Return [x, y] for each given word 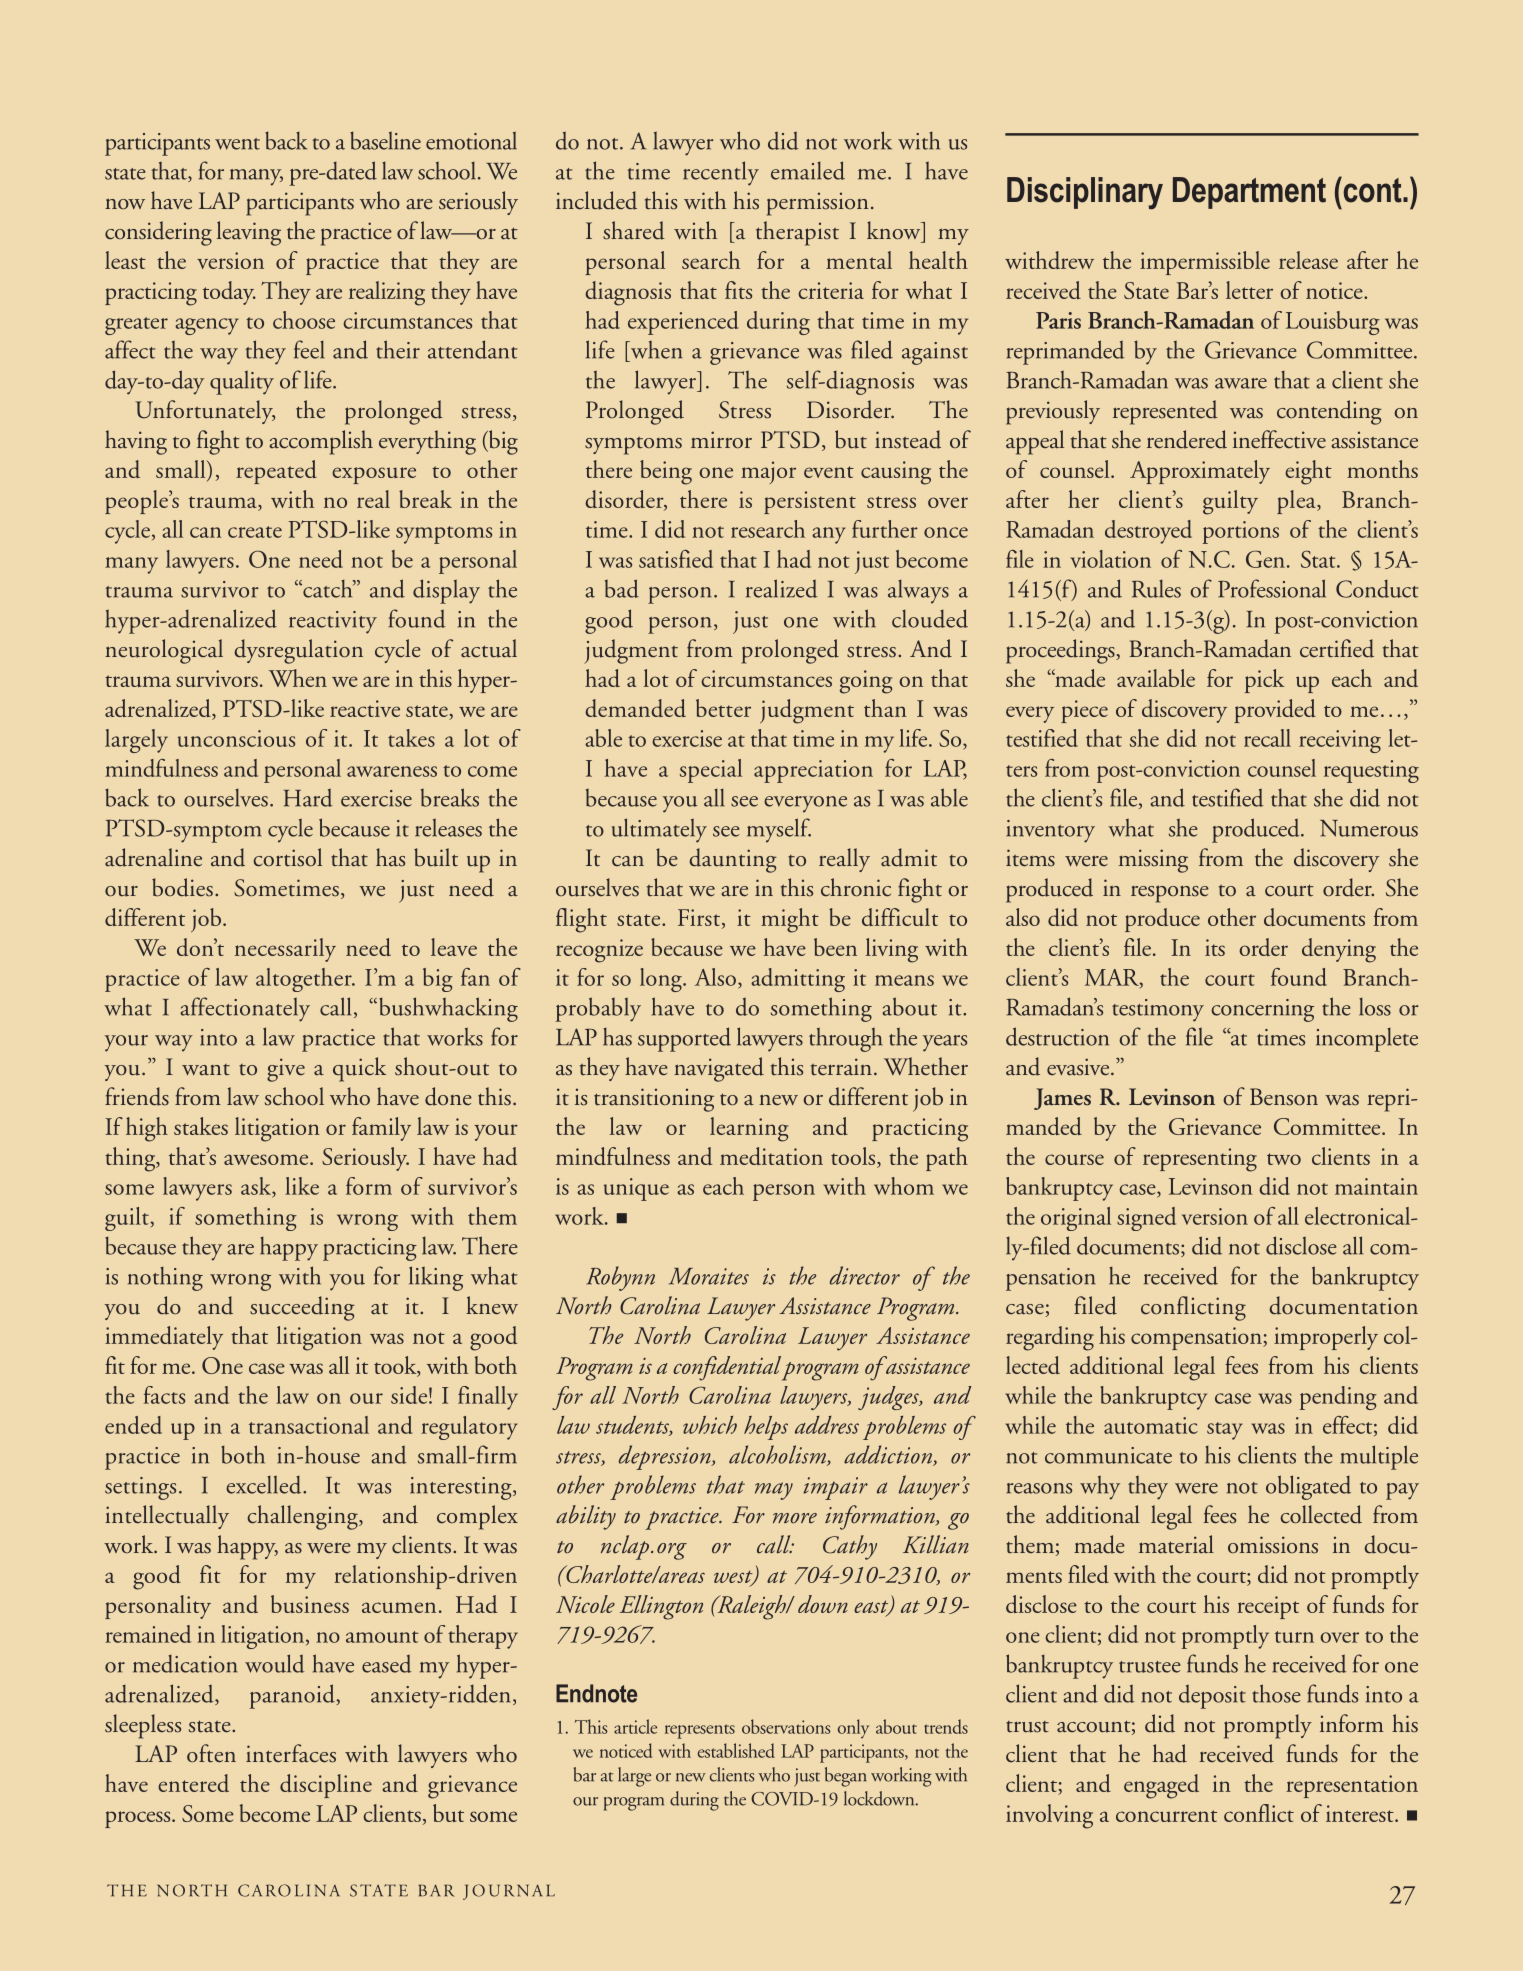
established [736, 1750]
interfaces [291, 1753]
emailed [808, 170]
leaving [249, 233]
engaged [1161, 1786]
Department [1249, 193]
